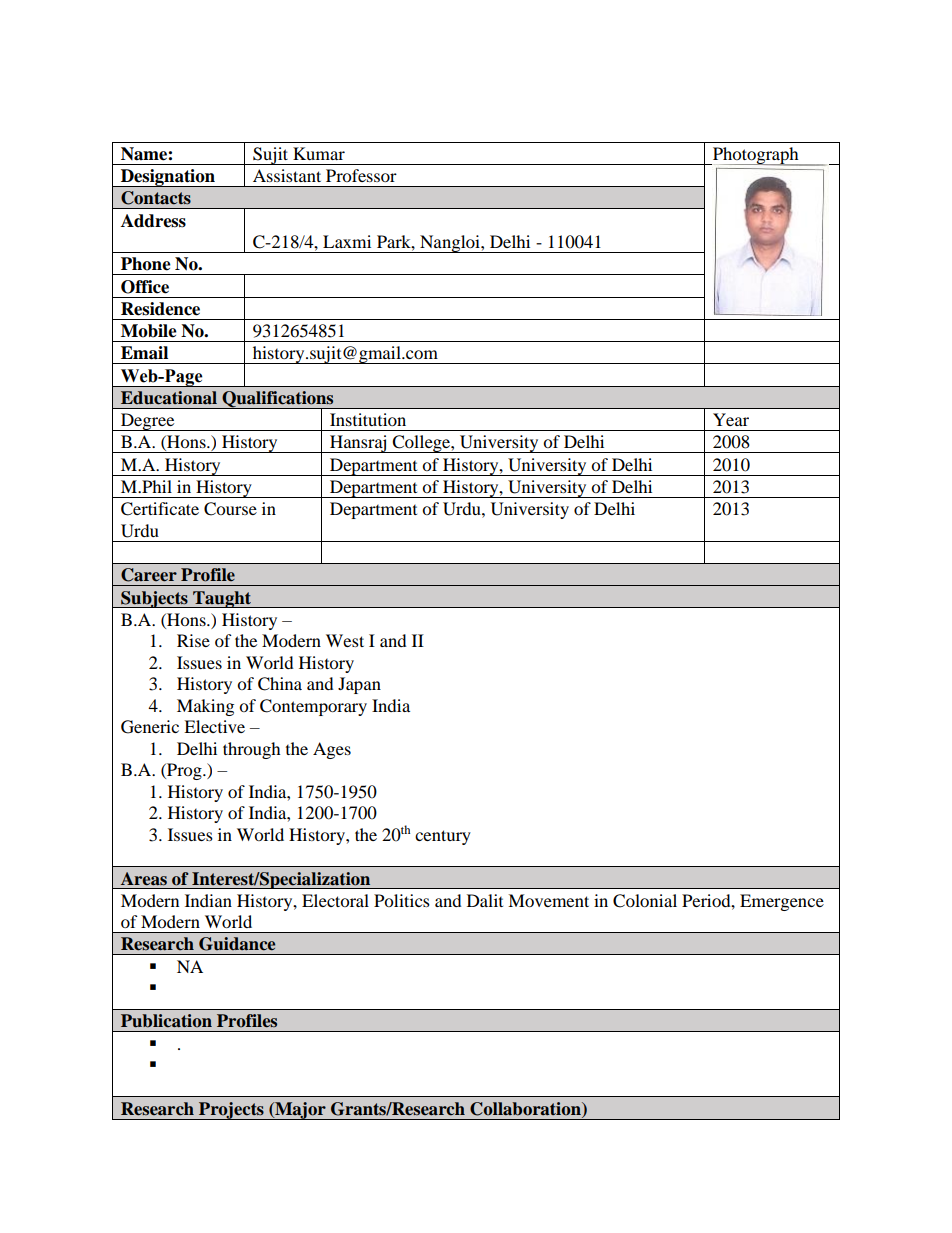  I want to click on Institution, so click(368, 419).
